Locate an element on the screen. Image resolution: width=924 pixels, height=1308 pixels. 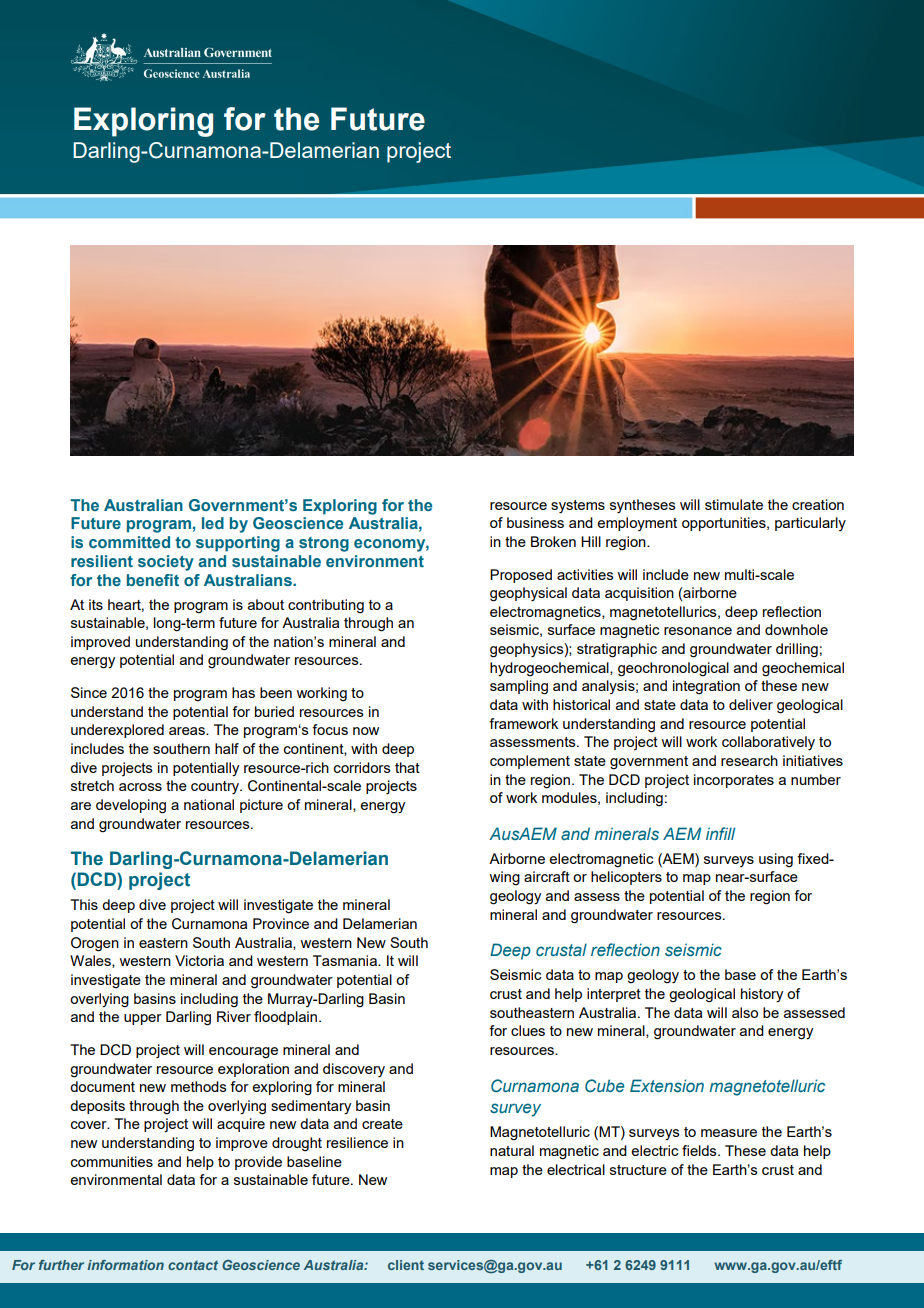
that is located at coordinates (407, 767).
